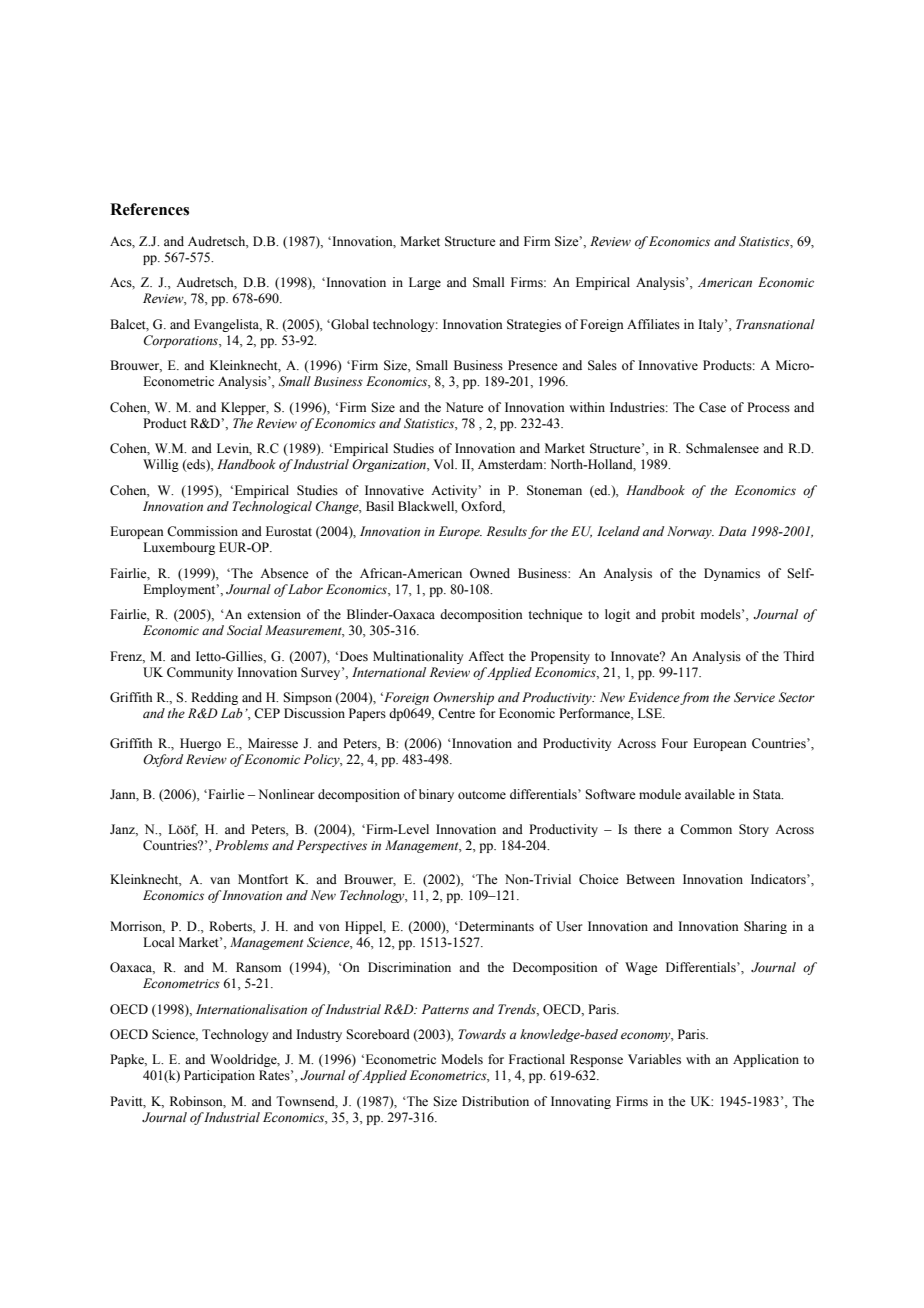 This image has width=924, height=1308. What do you see at coordinates (219, 1076) in the image?
I see `Participation` at bounding box center [219, 1076].
